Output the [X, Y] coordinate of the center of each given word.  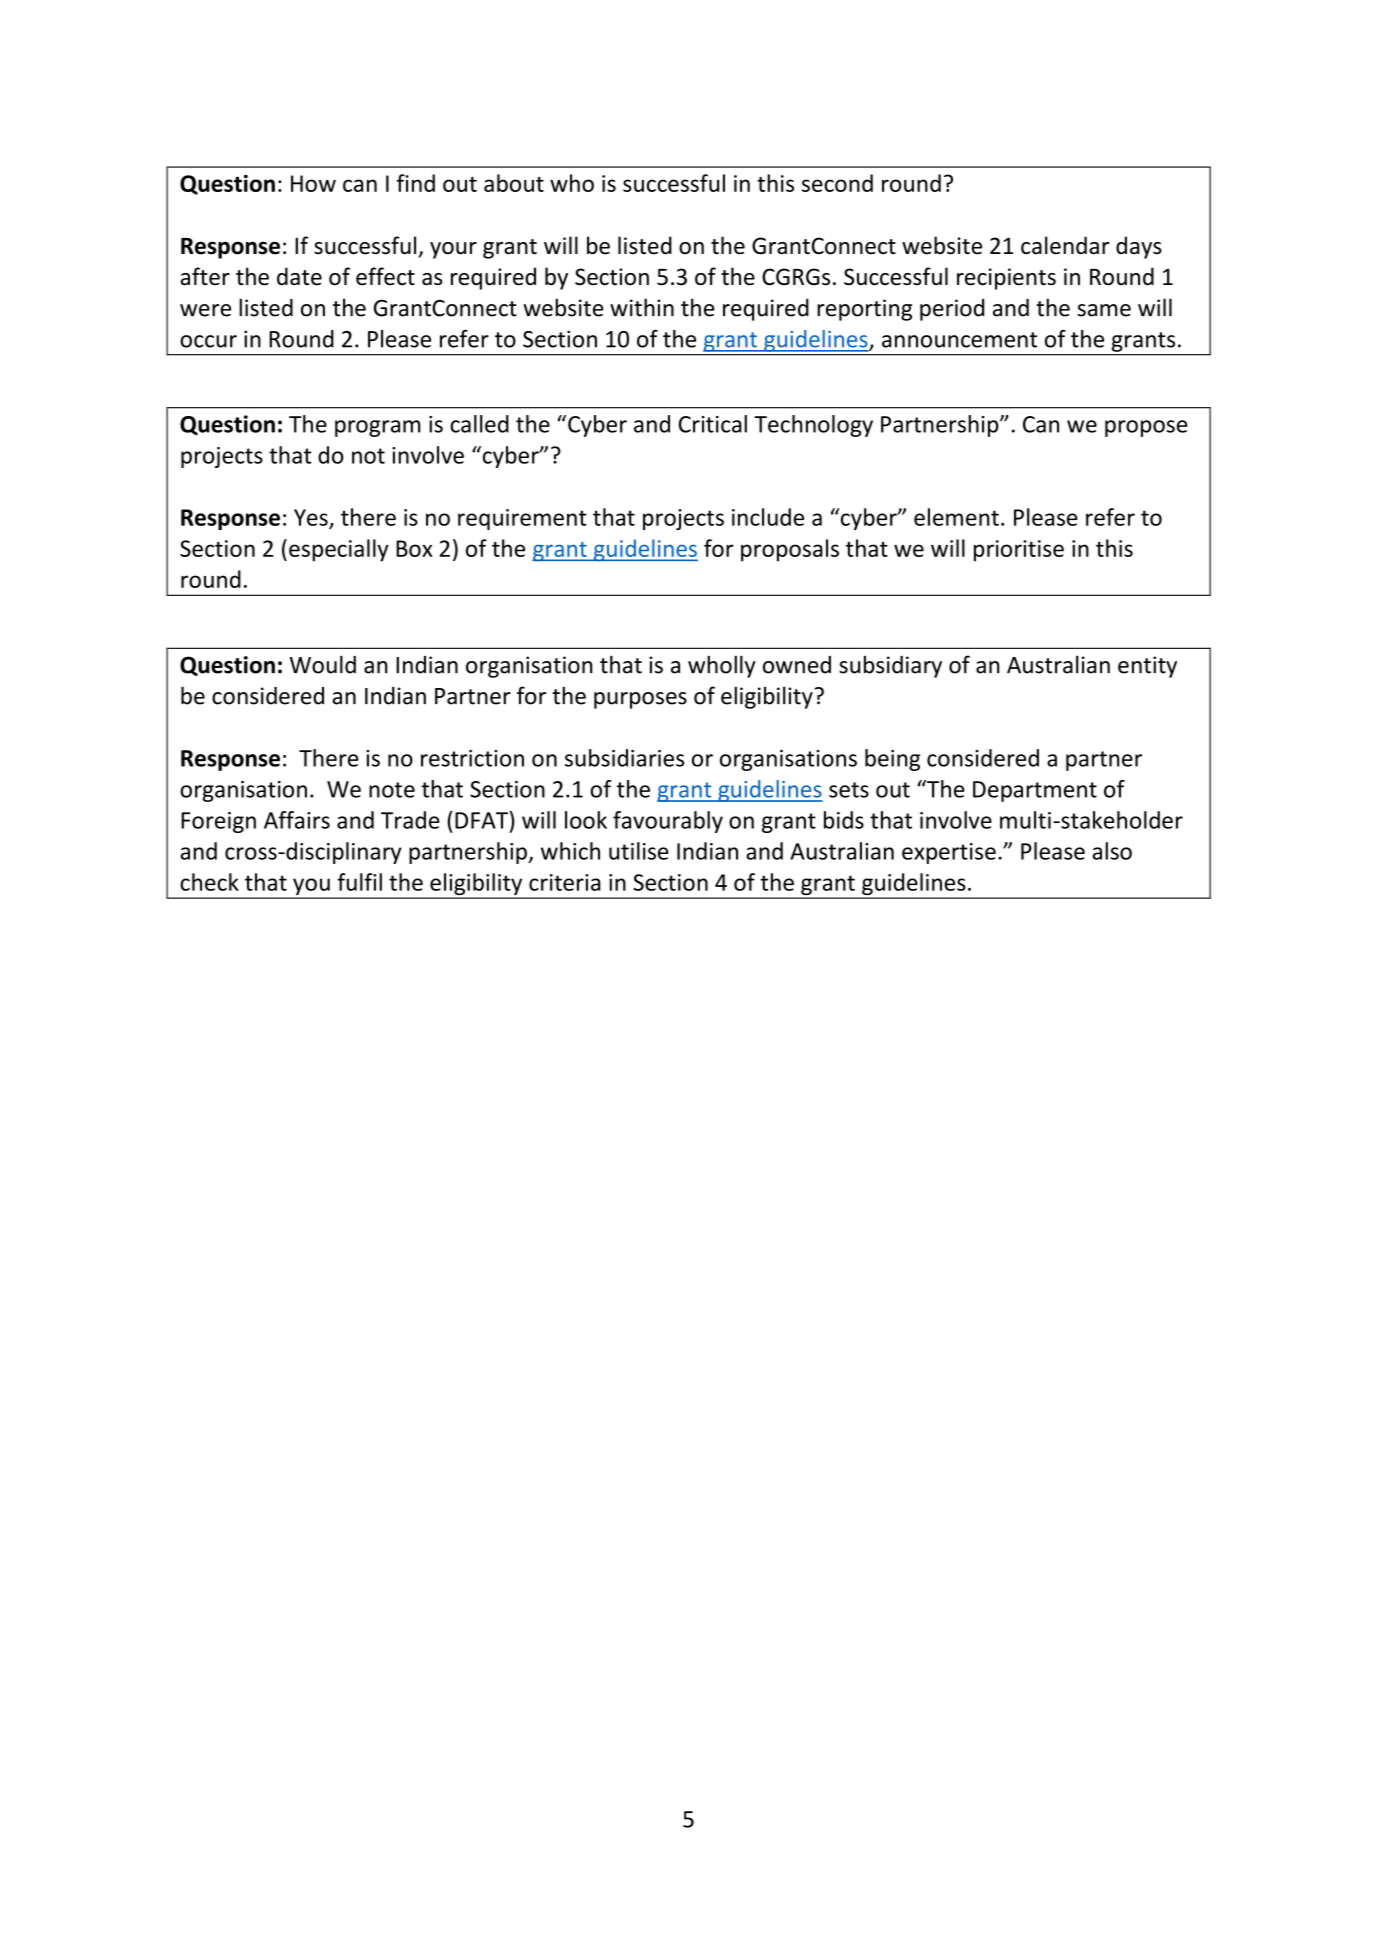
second [837, 183]
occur [208, 341]
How [313, 183]
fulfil [359, 882]
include [768, 517]
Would [323, 664]
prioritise [1019, 551]
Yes [311, 517]
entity [1147, 667]
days [1139, 247]
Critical [713, 424]
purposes [640, 700]
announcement [959, 340]
